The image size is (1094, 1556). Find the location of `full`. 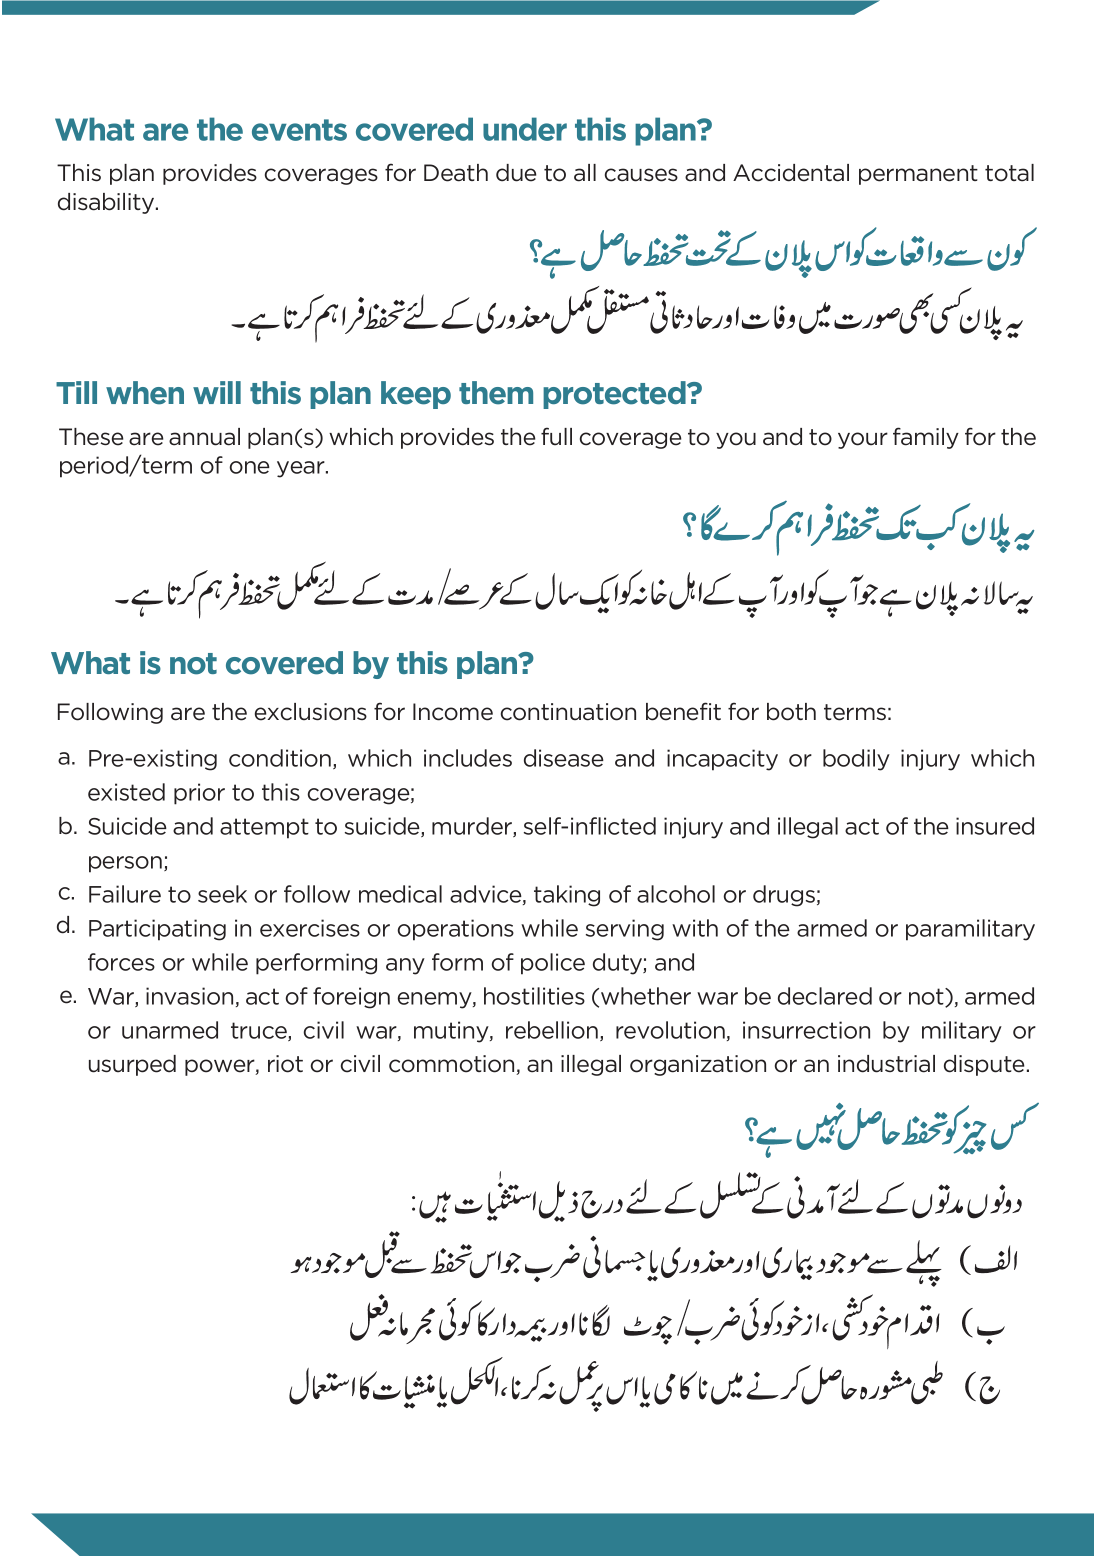

full is located at coordinates (556, 436).
